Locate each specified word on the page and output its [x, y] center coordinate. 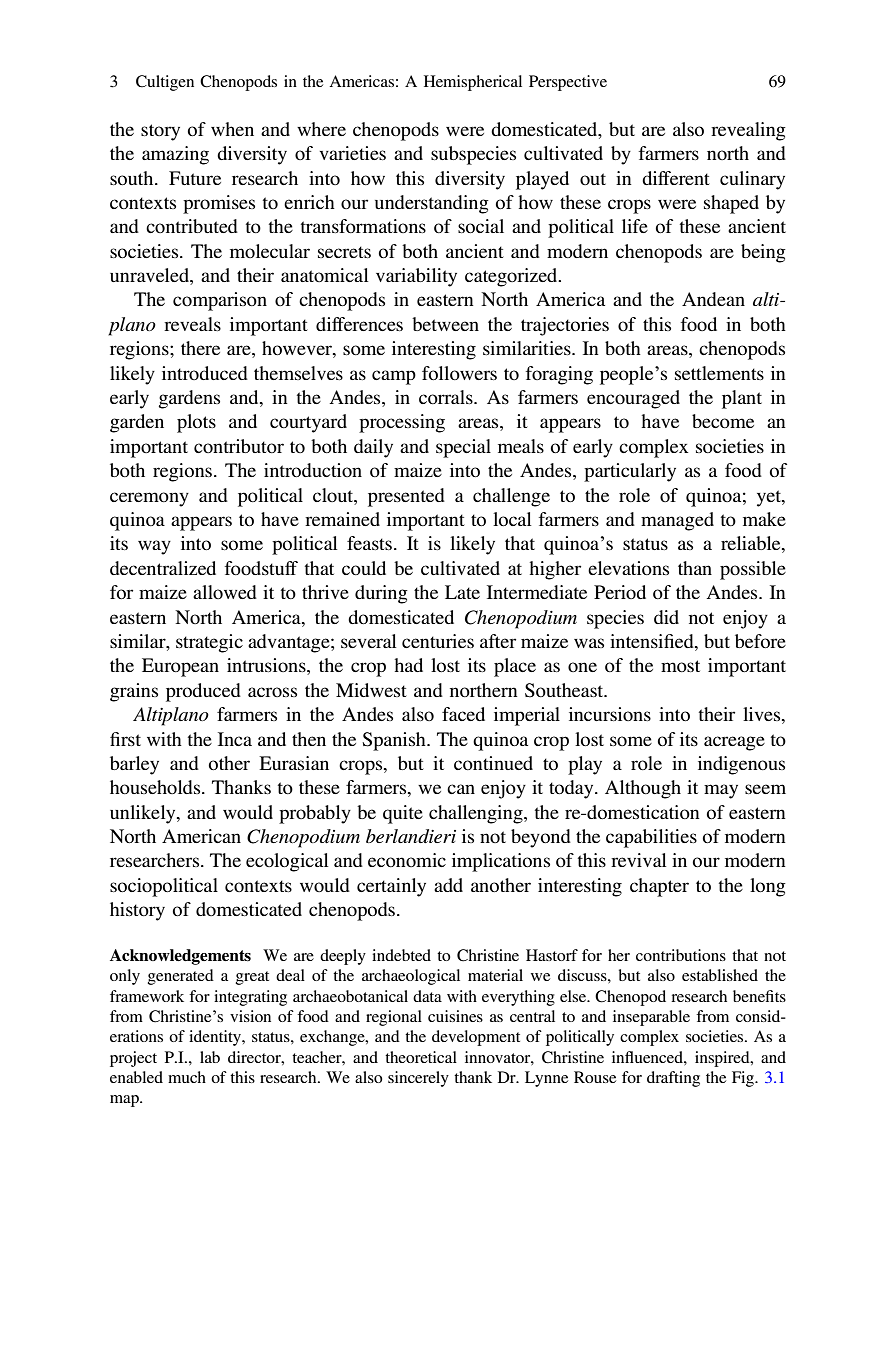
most [680, 666]
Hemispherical [473, 83]
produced [203, 692]
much [187, 1077]
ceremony [149, 499]
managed [677, 521]
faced [463, 714]
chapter [659, 887]
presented [406, 497]
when [232, 129]
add [448, 885]
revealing [748, 131]
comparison [220, 301]
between [445, 324]
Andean [713, 299]
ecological [287, 862]
